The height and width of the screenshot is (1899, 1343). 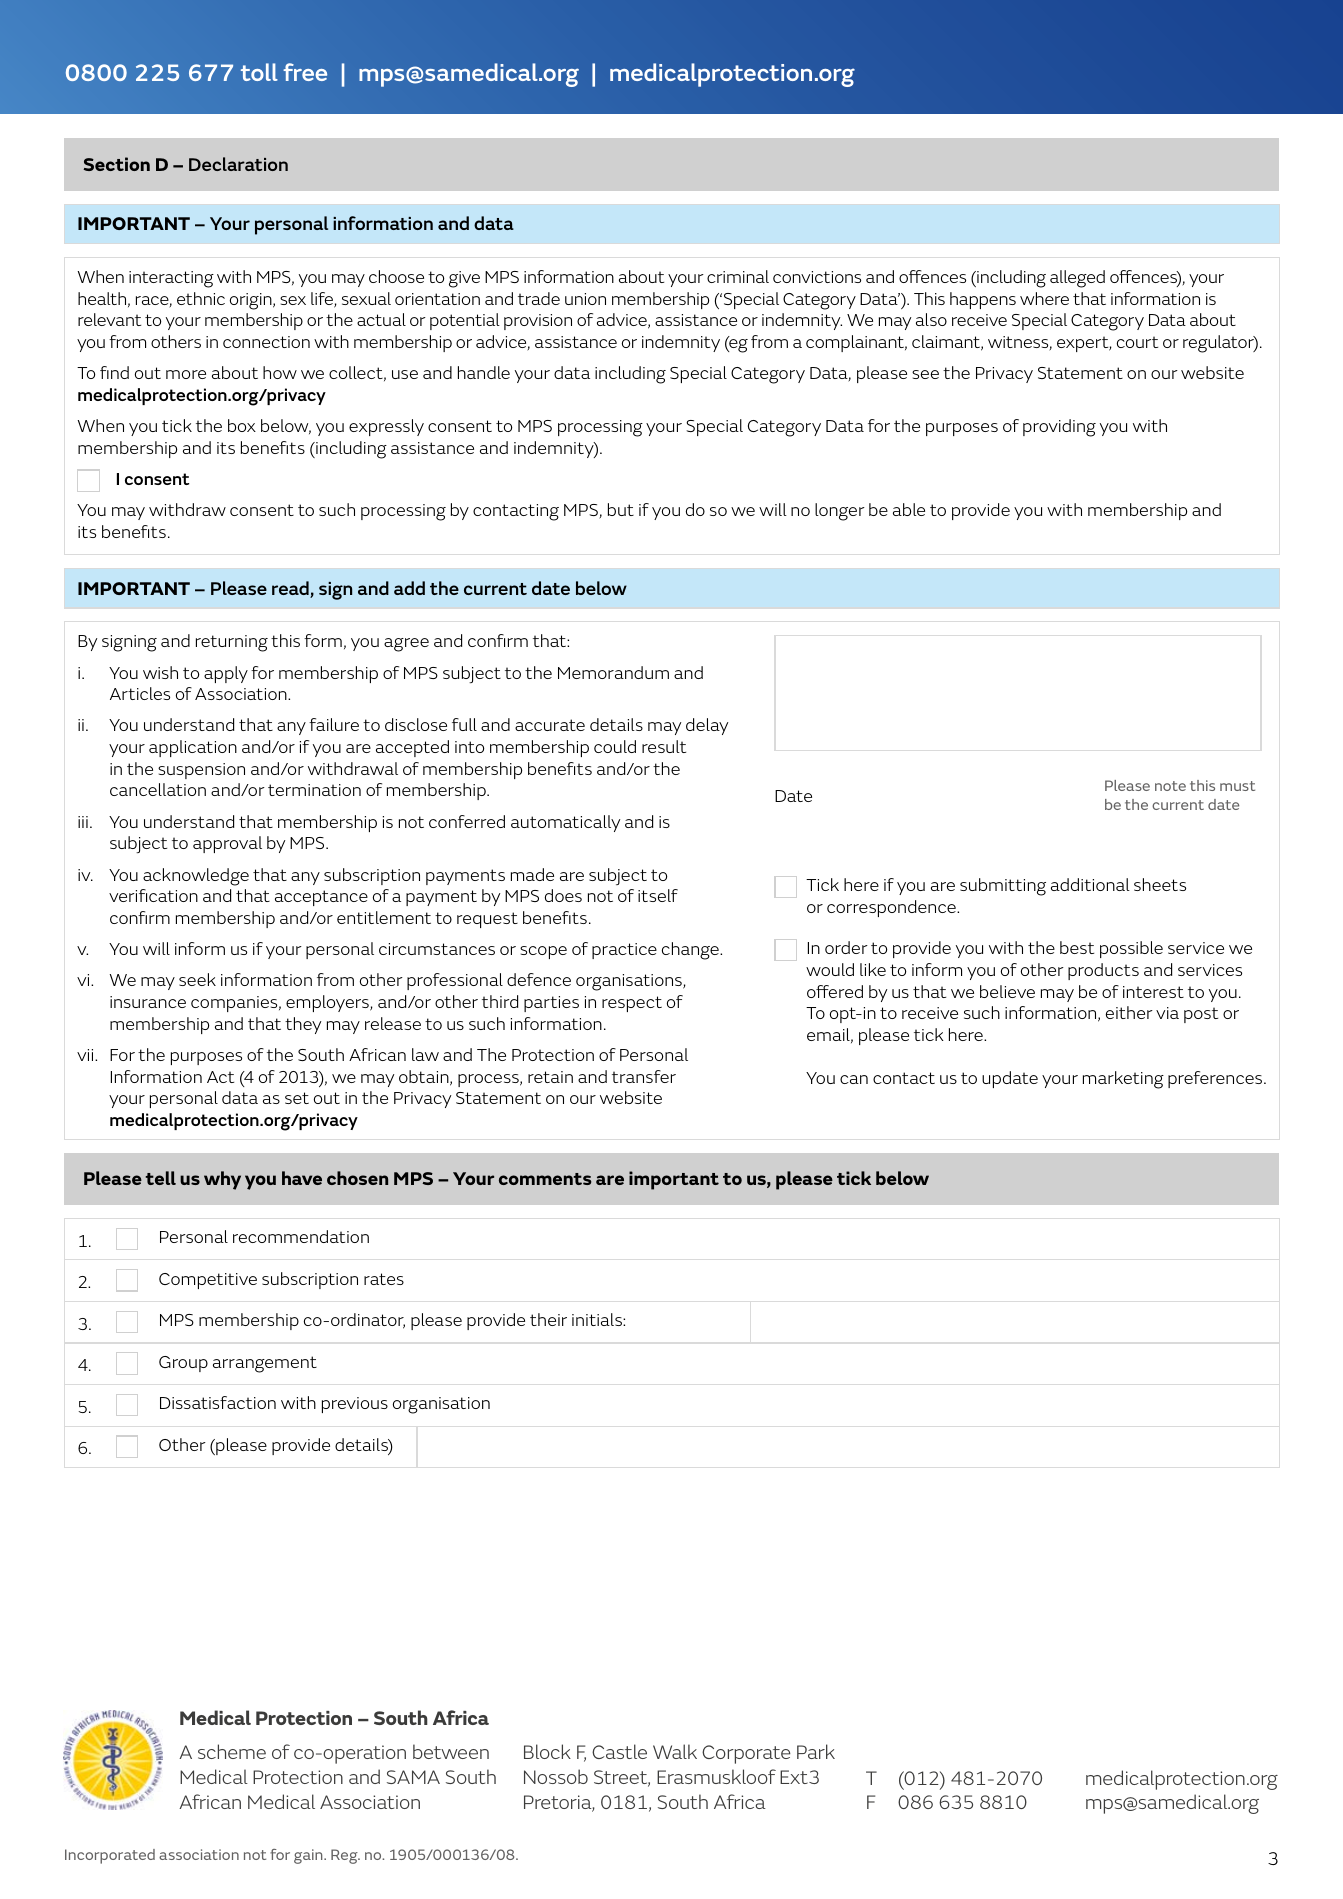 What do you see at coordinates (197, 979) in the screenshot?
I see `seek` at bounding box center [197, 979].
